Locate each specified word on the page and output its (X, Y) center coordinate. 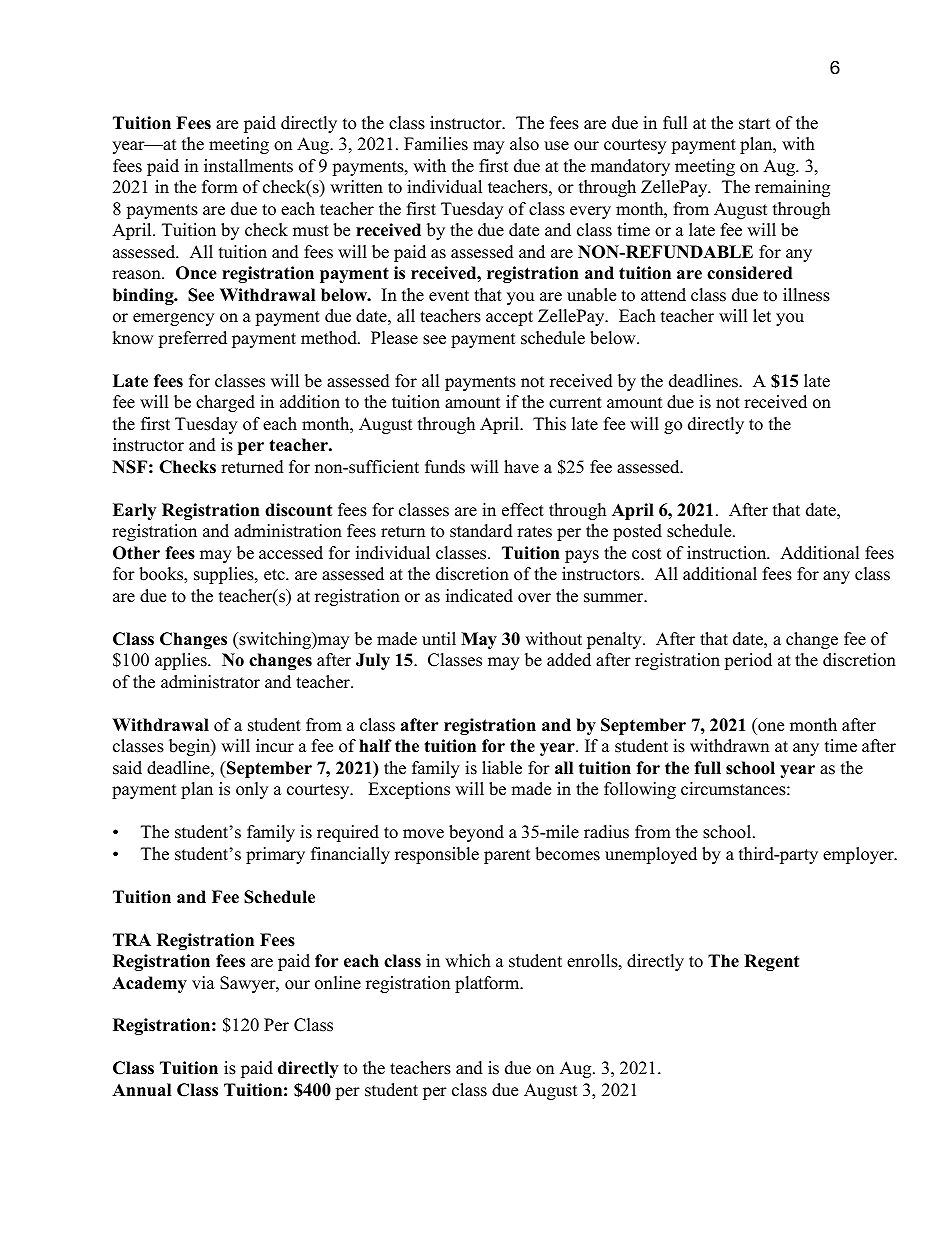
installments (248, 166)
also (524, 144)
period (748, 661)
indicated (479, 596)
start (755, 124)
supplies (225, 575)
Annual (141, 1090)
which (468, 961)
